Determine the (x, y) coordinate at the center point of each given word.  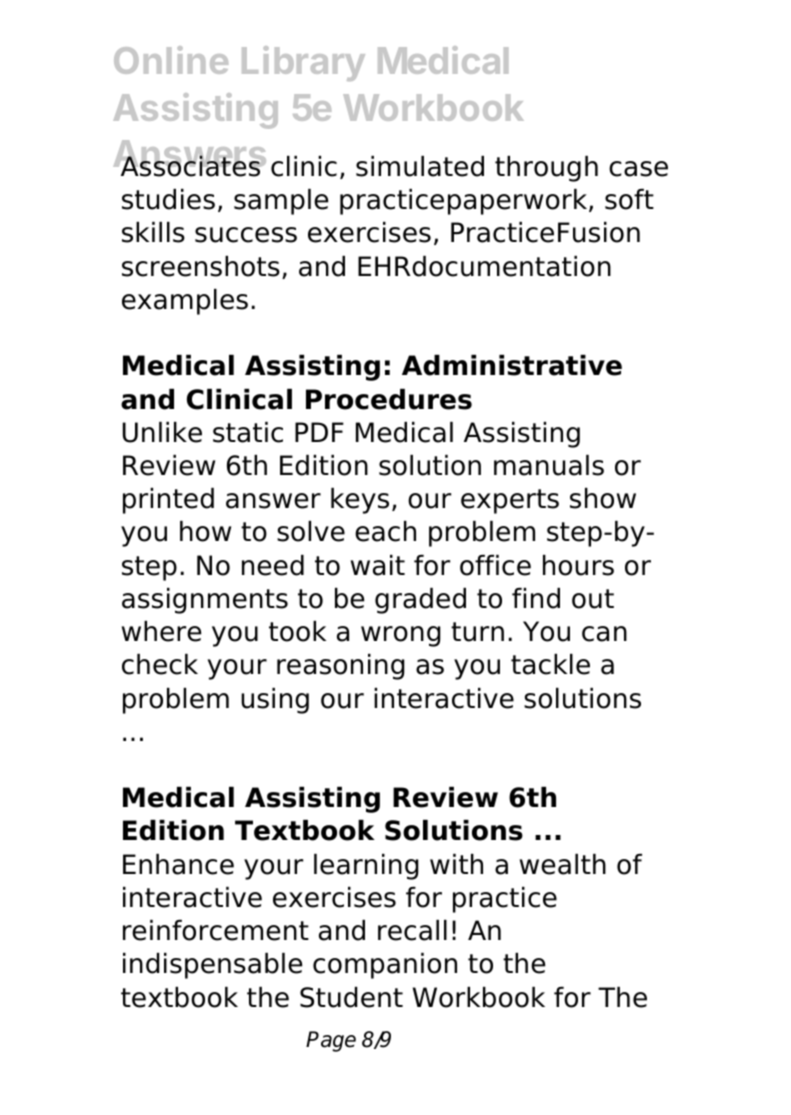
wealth (563, 864)
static (248, 432)
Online (171, 60)
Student (351, 997)
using (275, 701)
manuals (549, 465)
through (546, 169)
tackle (550, 664)
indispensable (212, 966)
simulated (420, 166)
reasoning (341, 667)
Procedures (389, 399)
